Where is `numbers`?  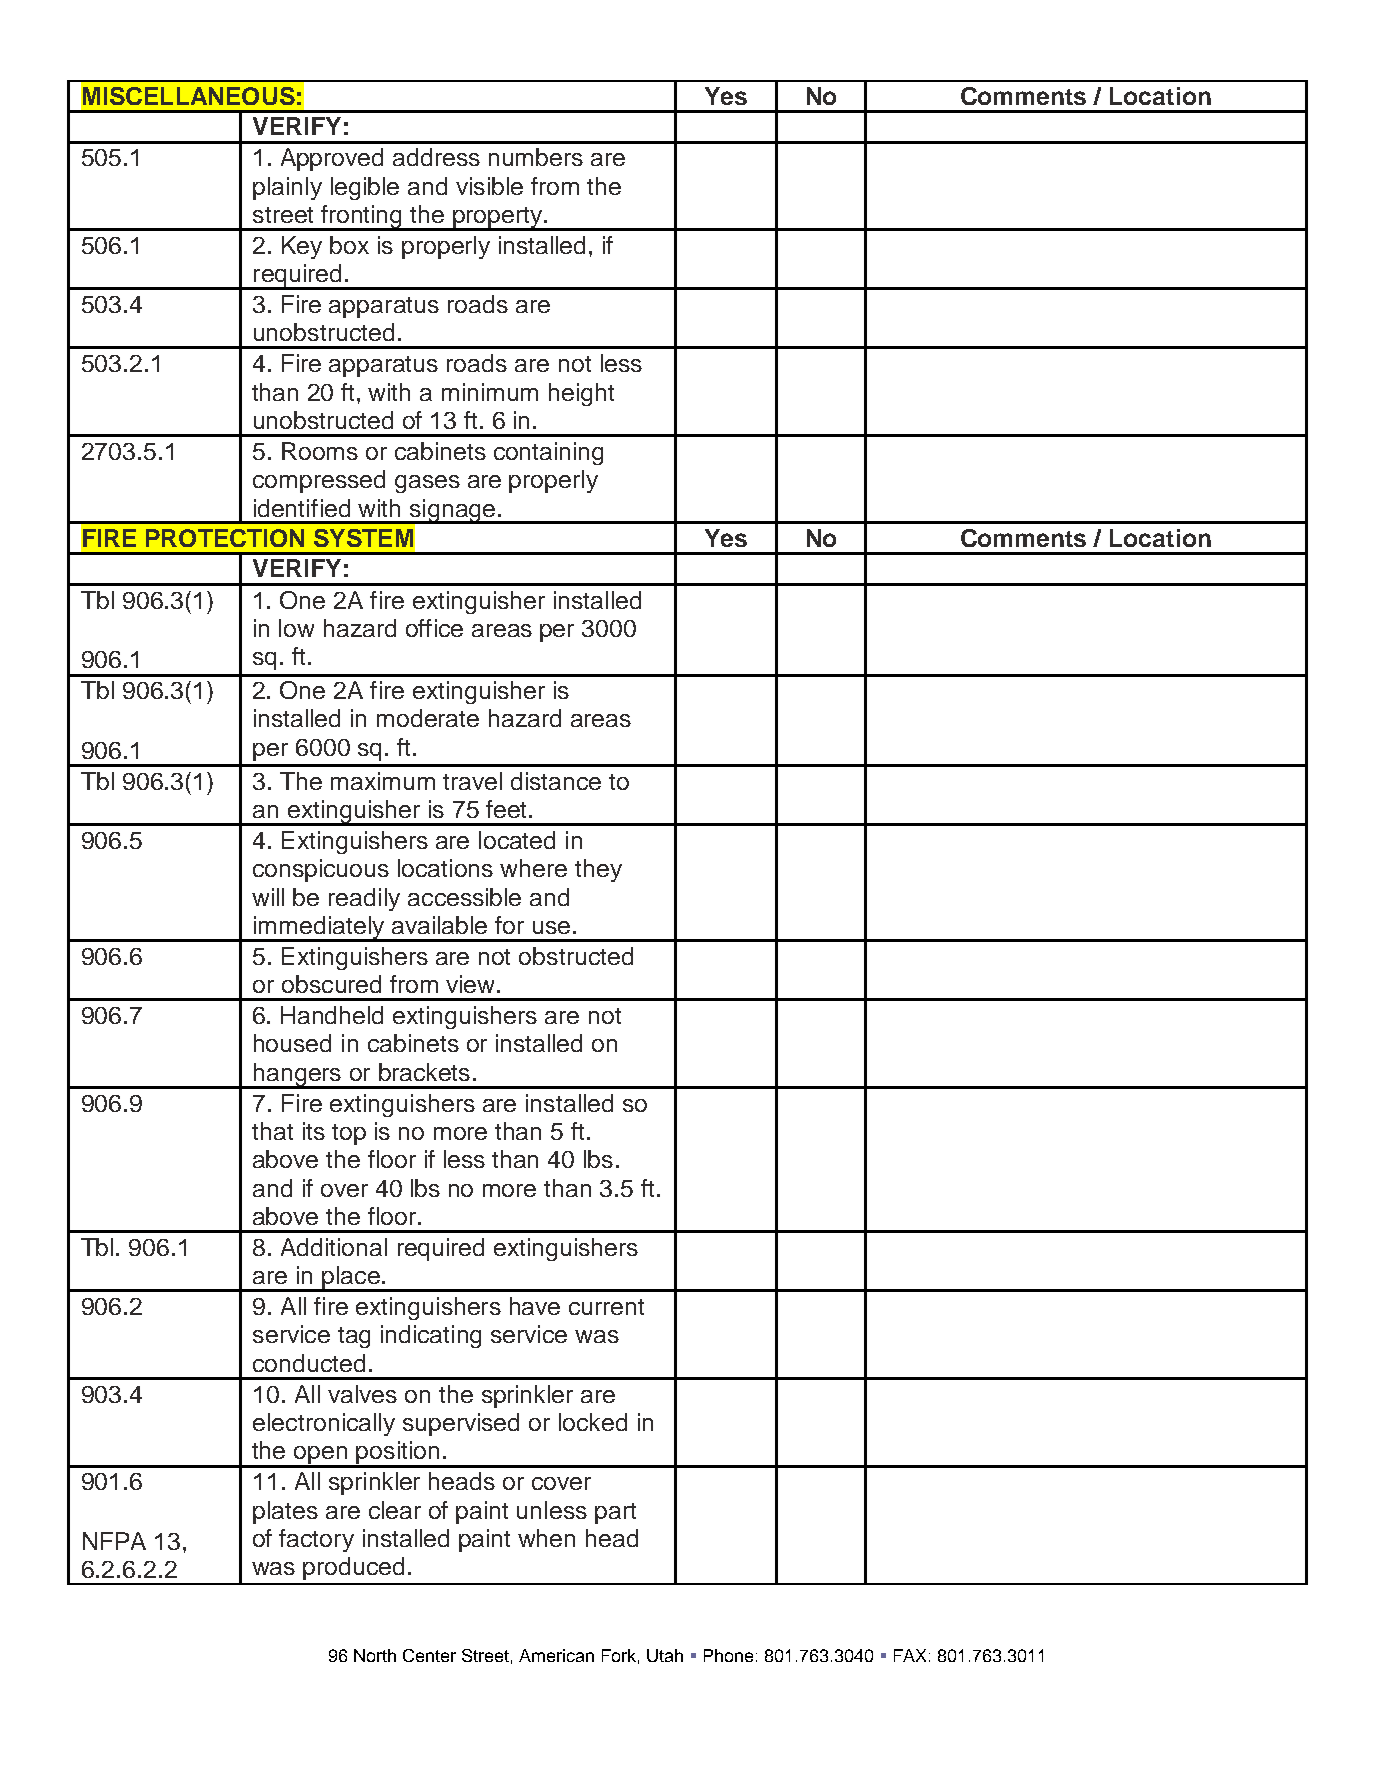
numbers is located at coordinates (536, 157).
